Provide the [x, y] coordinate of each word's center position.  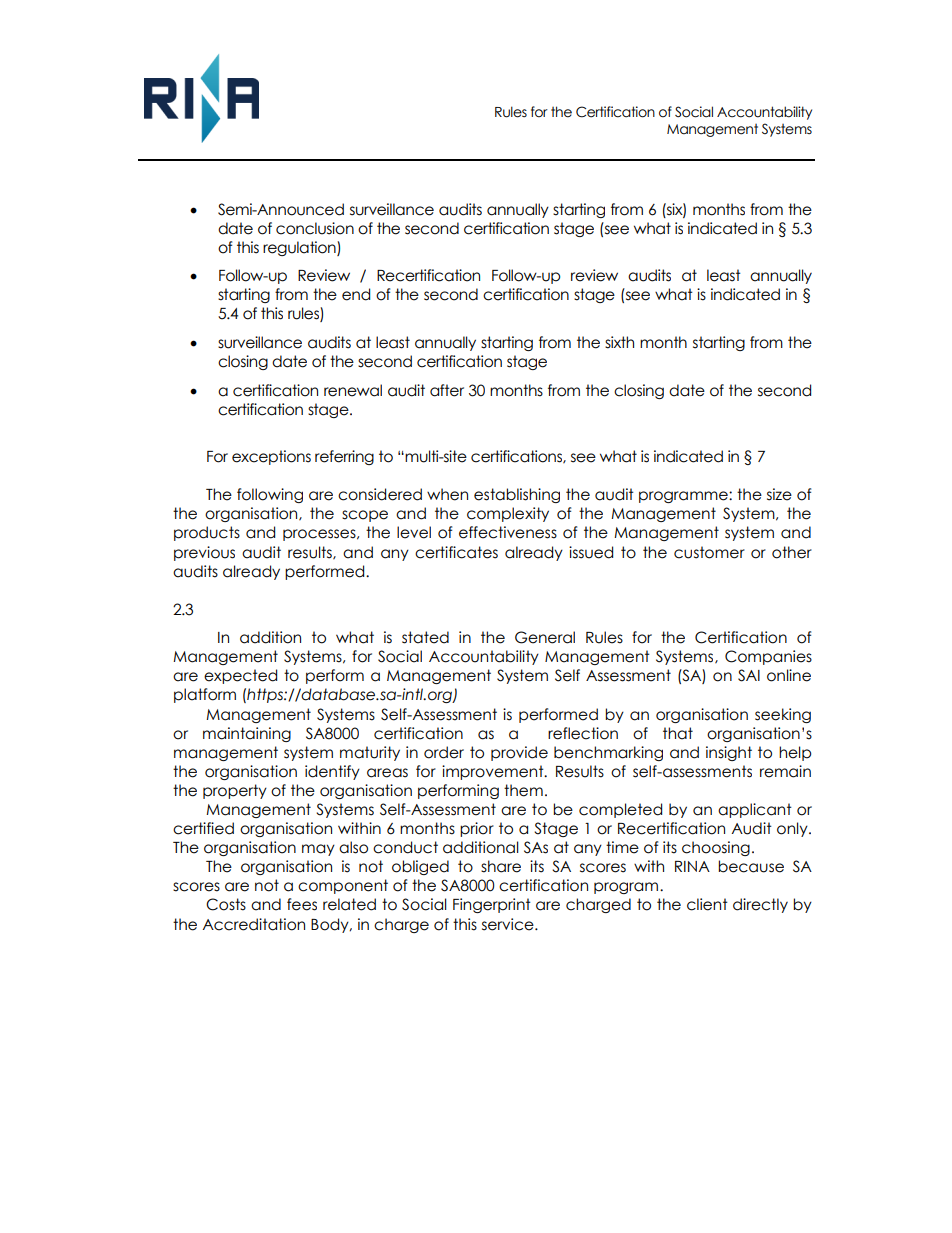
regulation [300, 248]
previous [204, 553]
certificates [456, 552]
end [356, 294]
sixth [619, 342]
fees [302, 904]
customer [709, 552]
